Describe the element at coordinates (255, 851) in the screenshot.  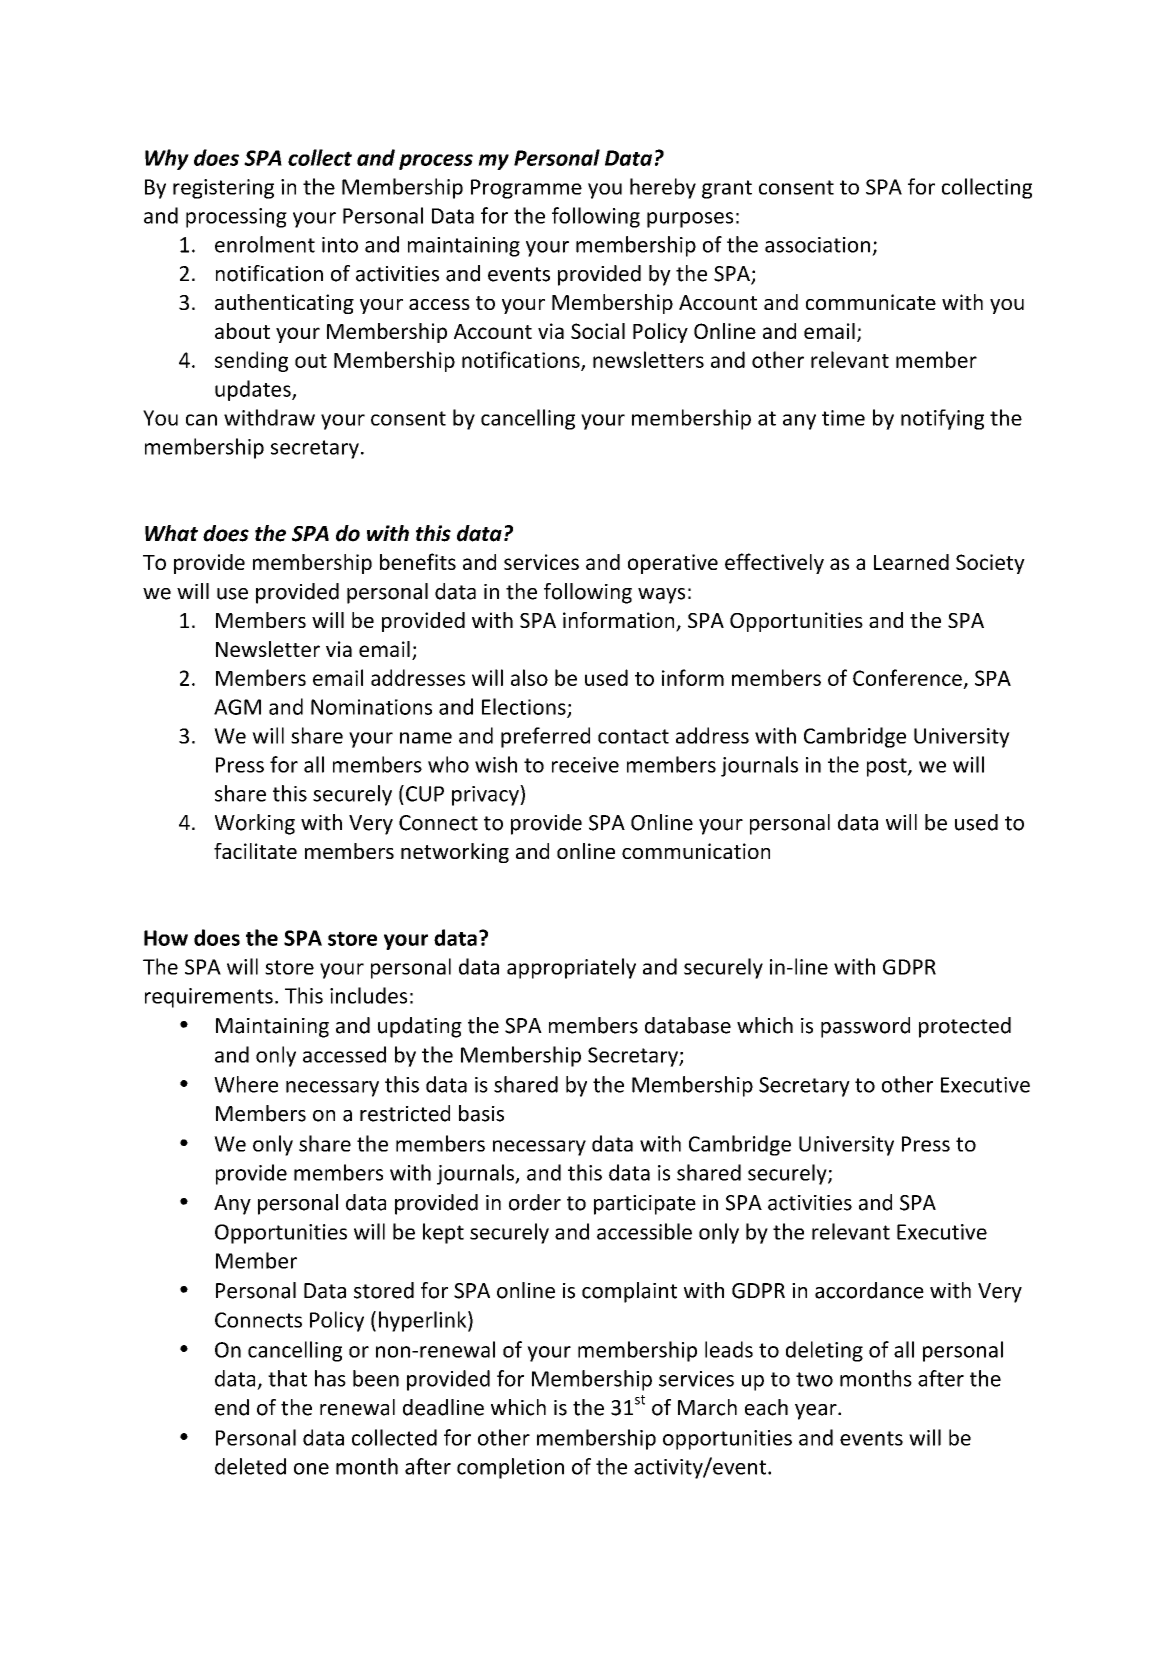
I see `facilitate` at that location.
